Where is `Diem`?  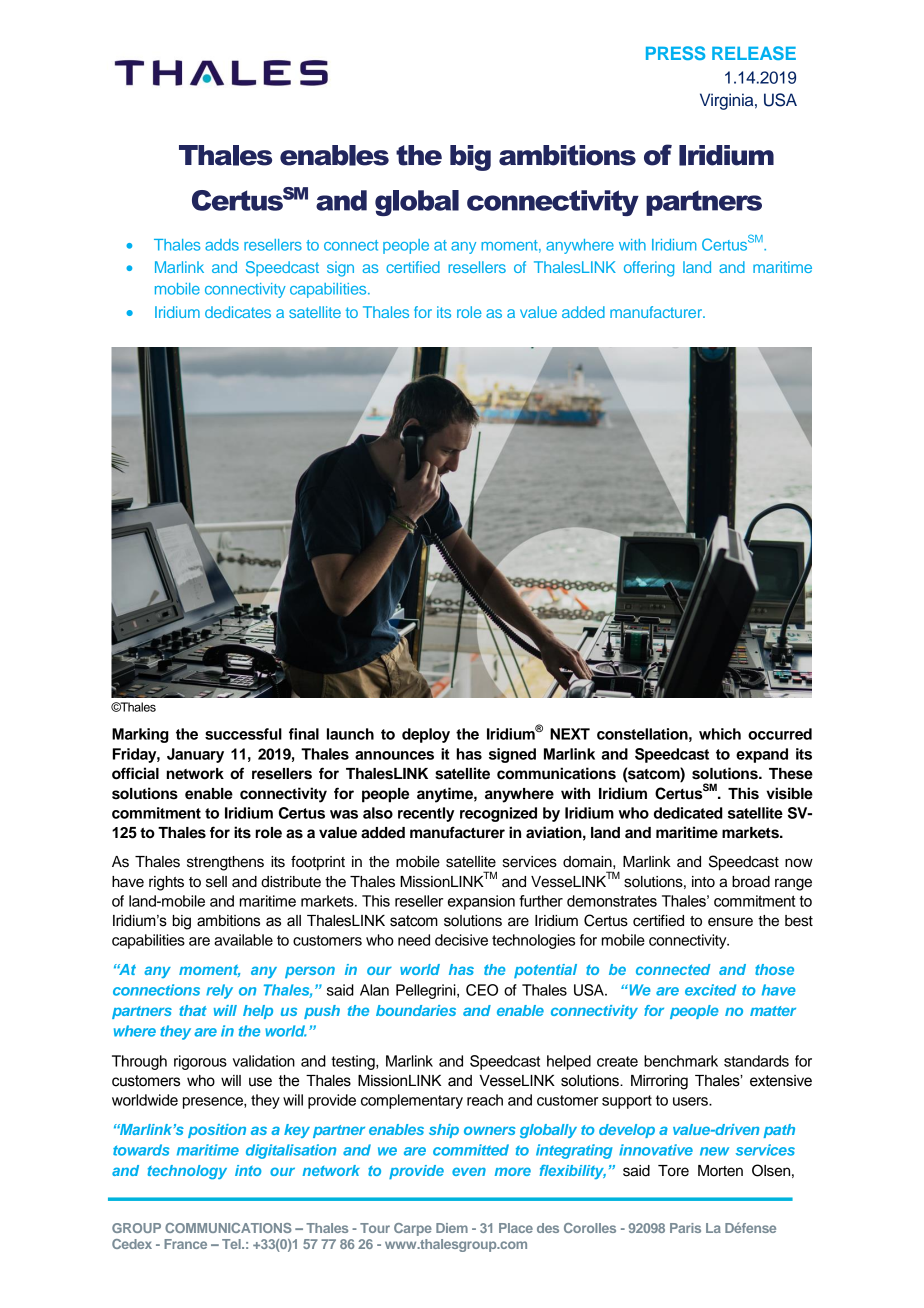 Diem is located at coordinates (452, 1228).
